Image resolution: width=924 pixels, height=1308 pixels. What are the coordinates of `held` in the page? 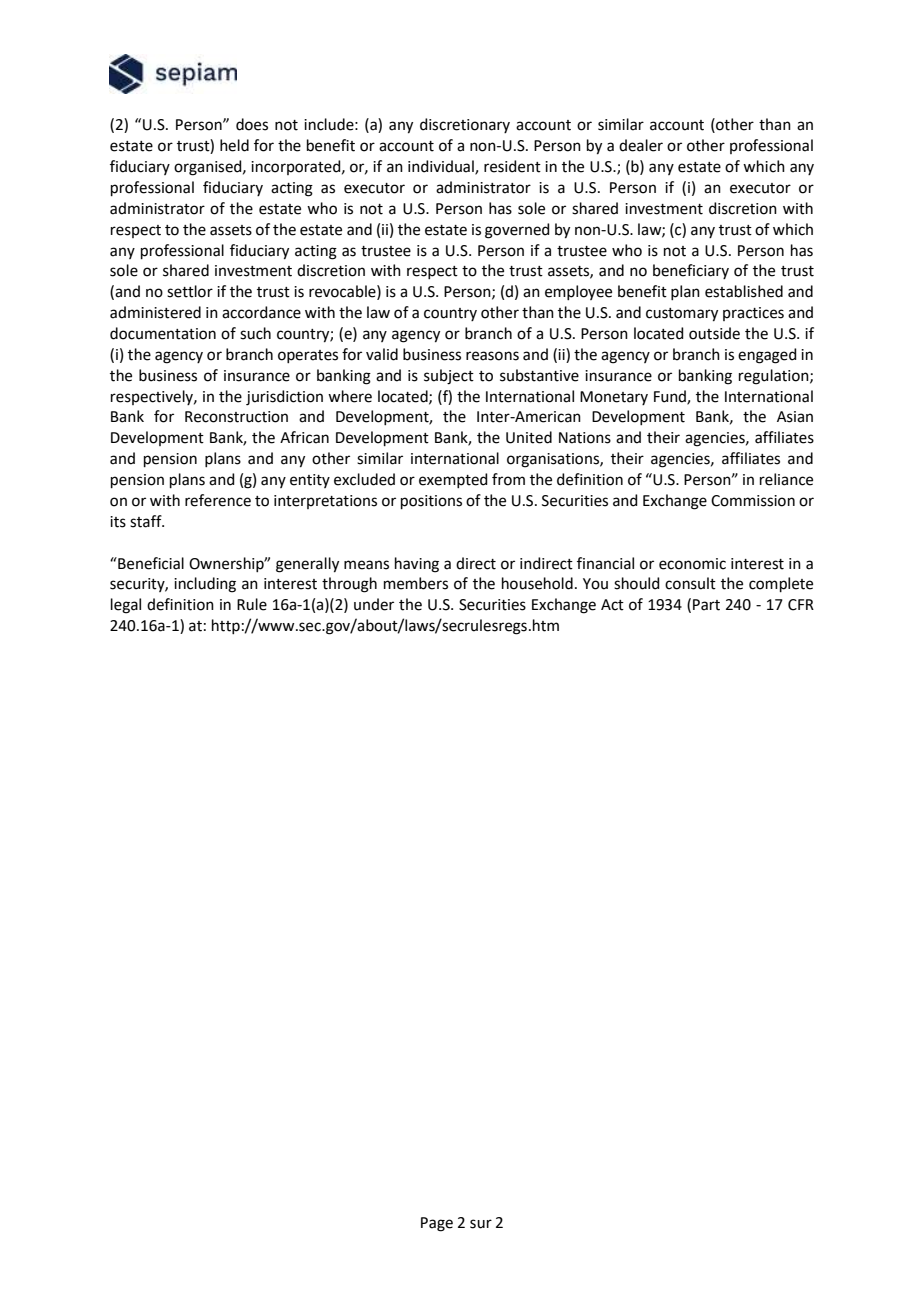 It's located at (234, 145).
